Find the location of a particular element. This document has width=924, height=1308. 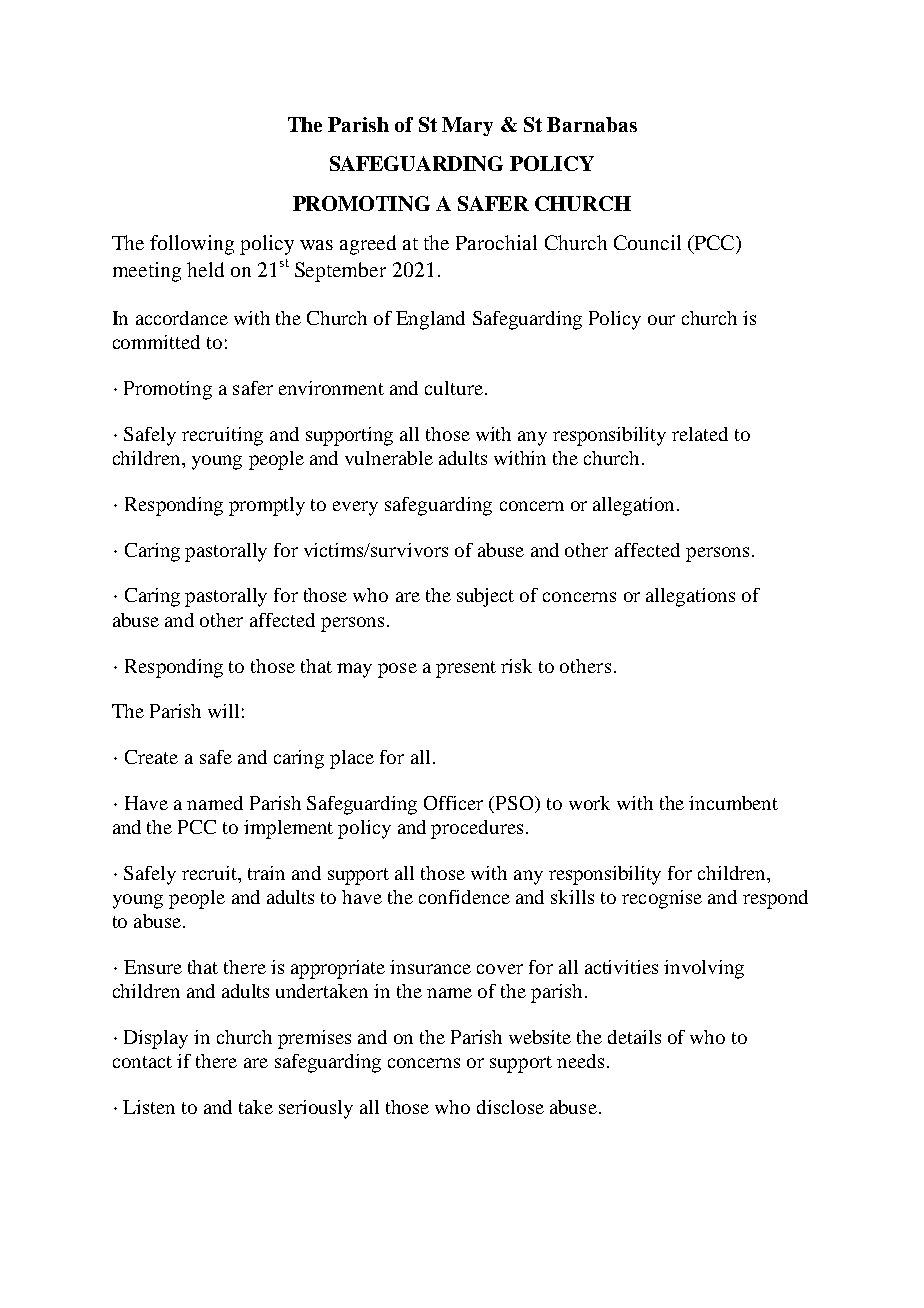

subject is located at coordinates (485, 597).
